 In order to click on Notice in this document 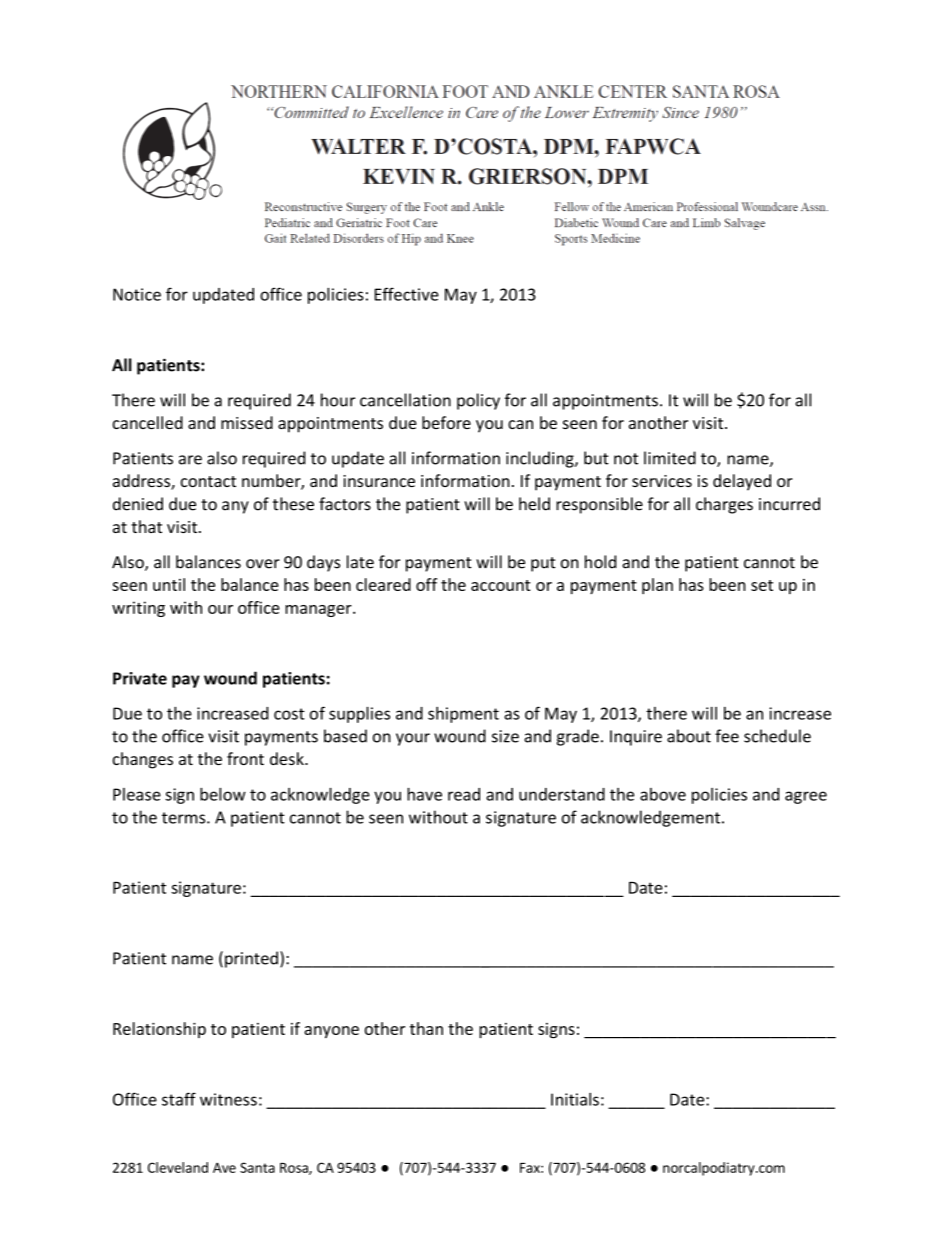, I will do `click(137, 294)`.
